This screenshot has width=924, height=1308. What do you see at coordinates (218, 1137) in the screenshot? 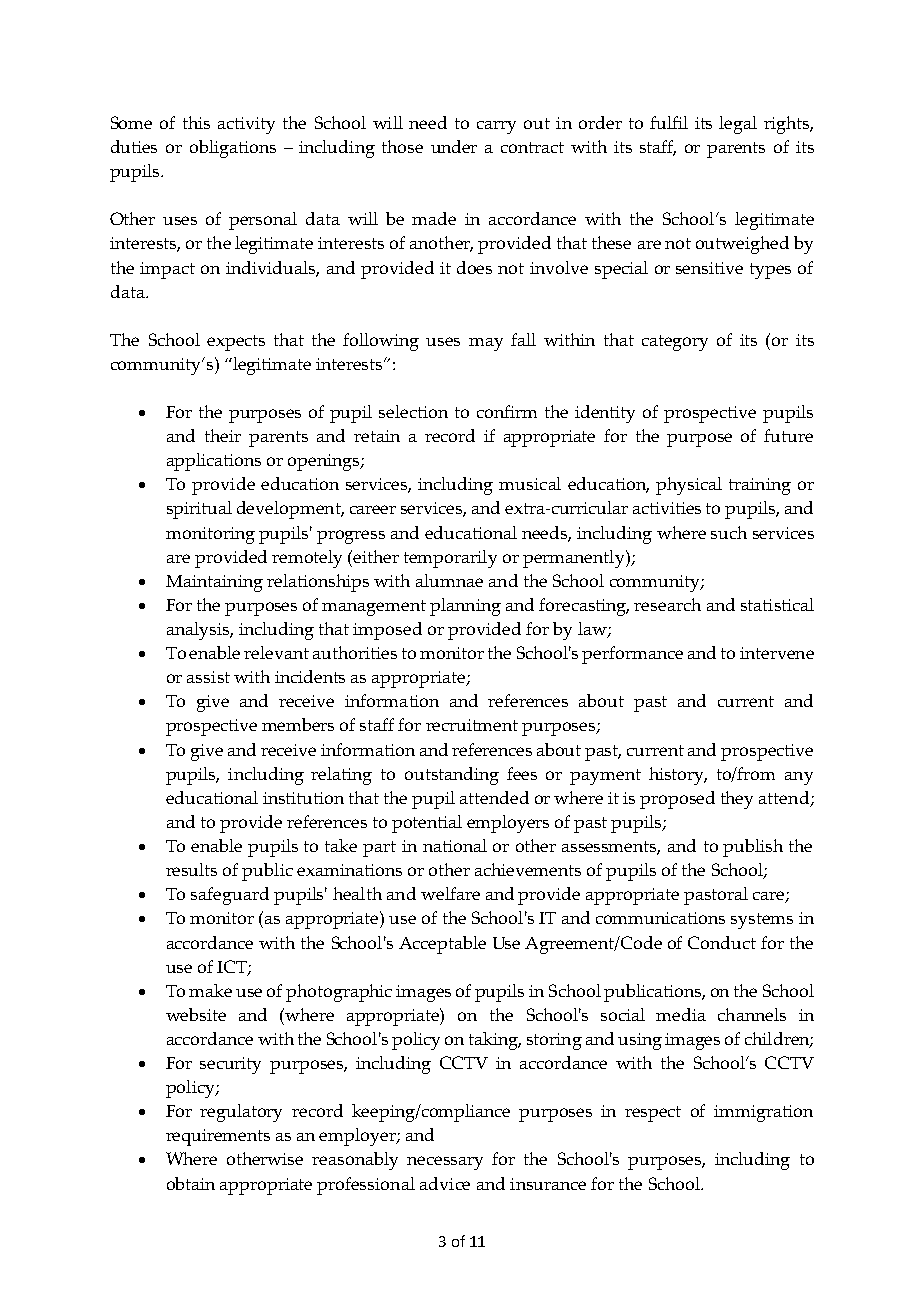
I see `requirements` at bounding box center [218, 1137].
